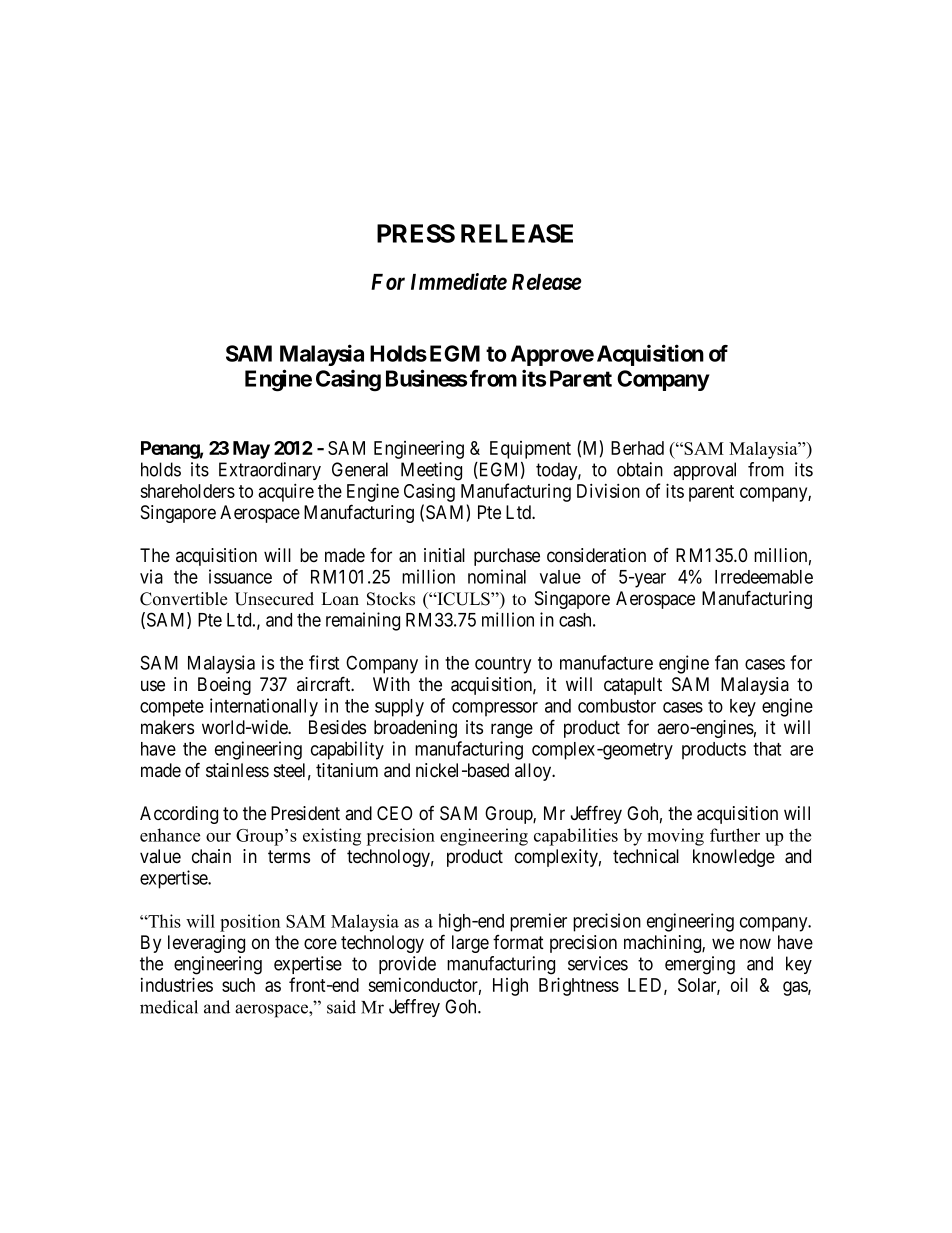 The height and width of the image is (1233, 952). I want to click on Immediate, so click(459, 281).
